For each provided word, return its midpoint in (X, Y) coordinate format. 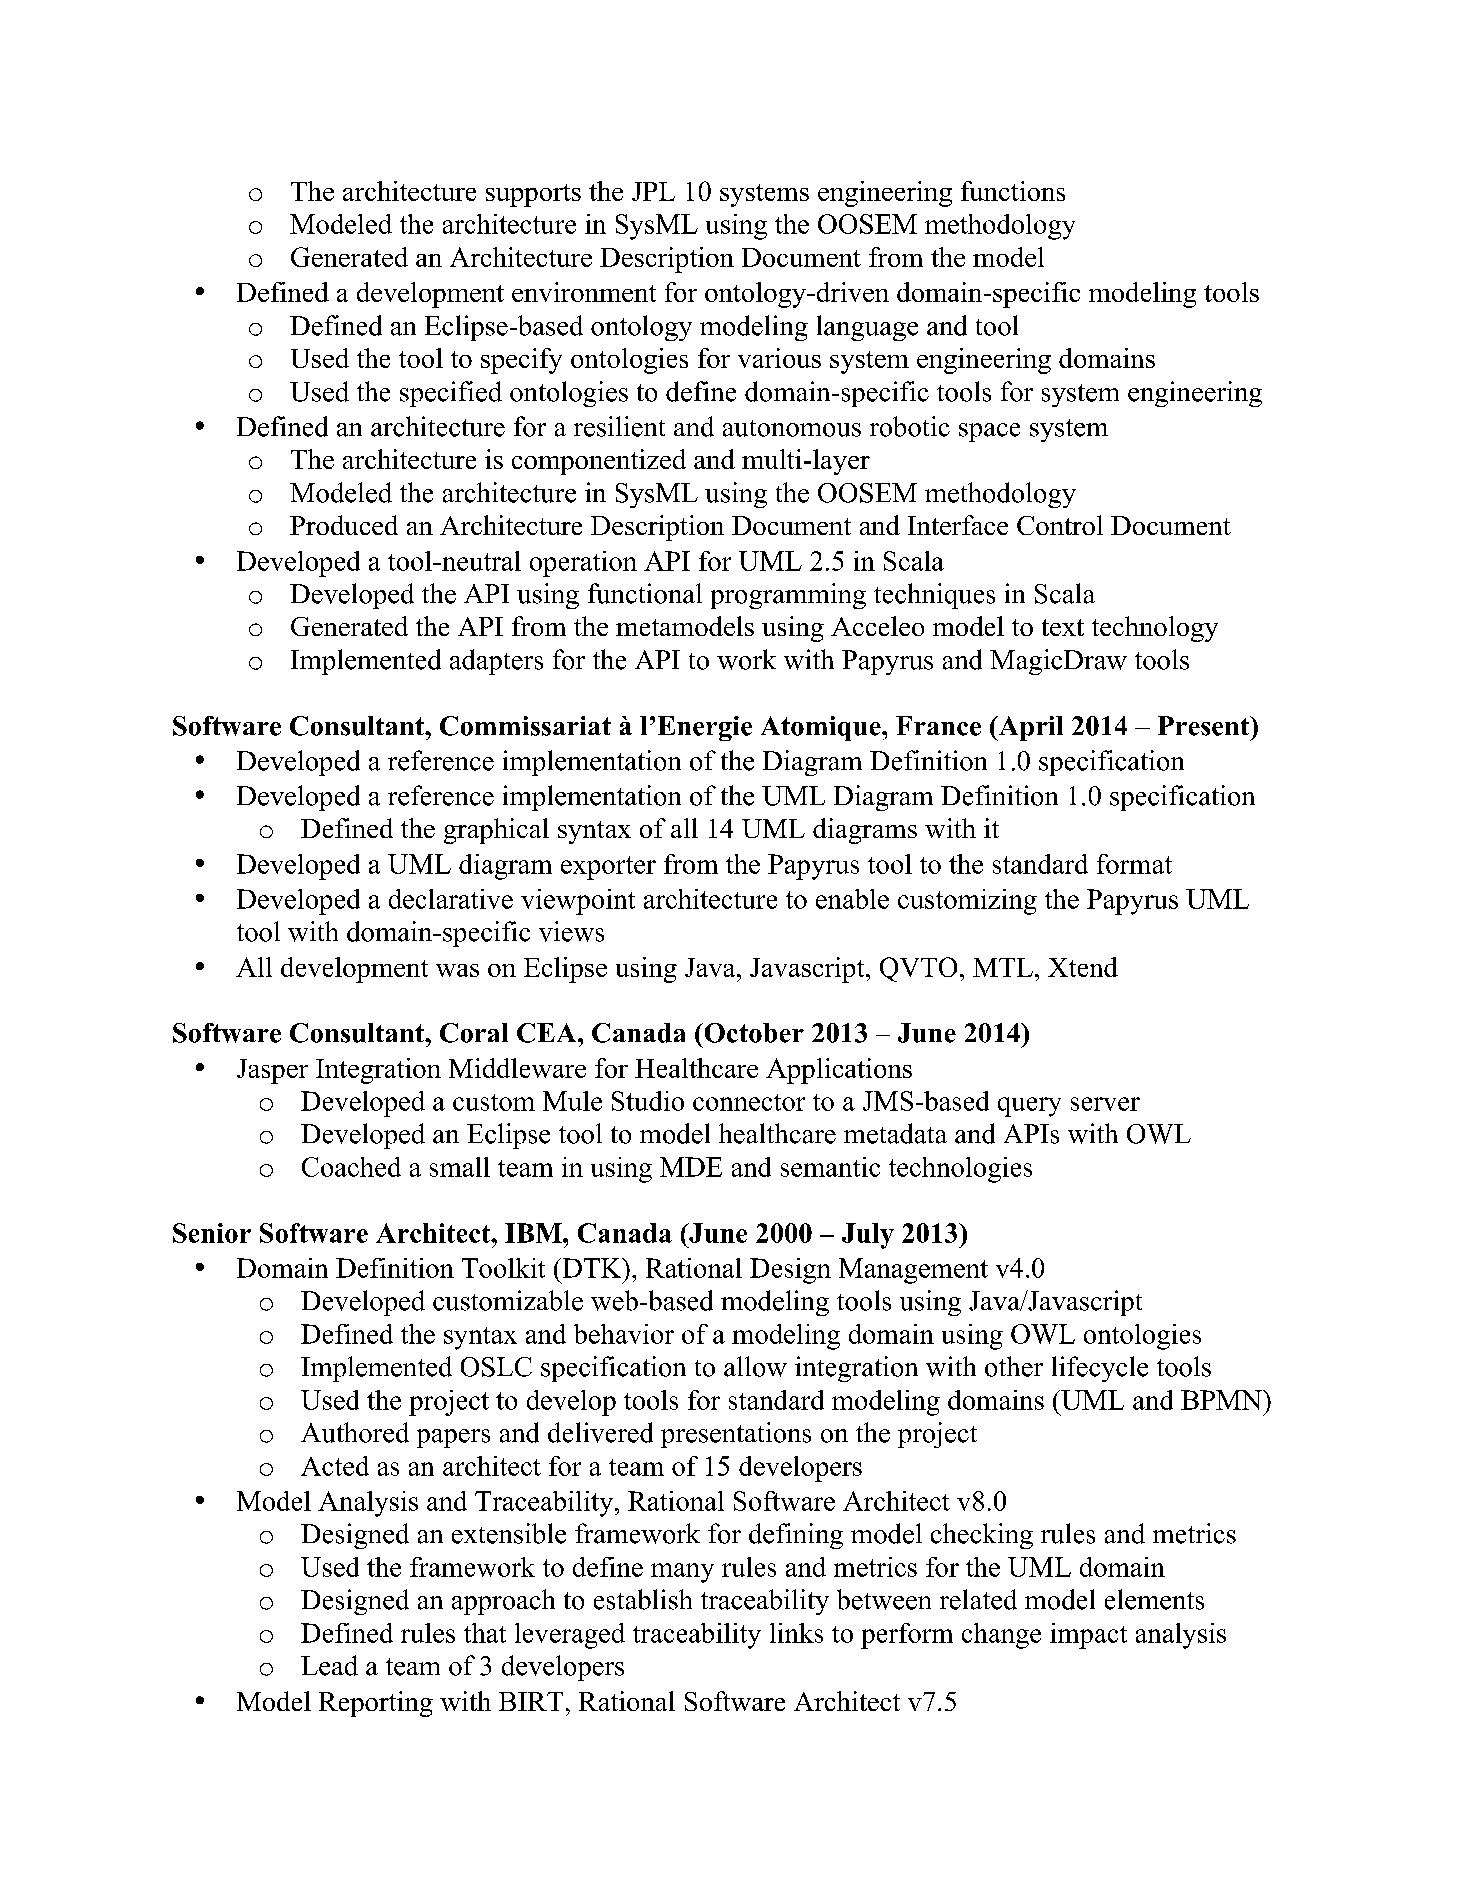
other (1014, 1366)
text (1063, 627)
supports (533, 195)
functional (645, 593)
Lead (329, 1665)
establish (643, 1599)
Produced (344, 525)
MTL (1003, 967)
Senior (212, 1233)
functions (1013, 191)
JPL (653, 191)
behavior (624, 1334)
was (457, 970)
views (571, 931)
